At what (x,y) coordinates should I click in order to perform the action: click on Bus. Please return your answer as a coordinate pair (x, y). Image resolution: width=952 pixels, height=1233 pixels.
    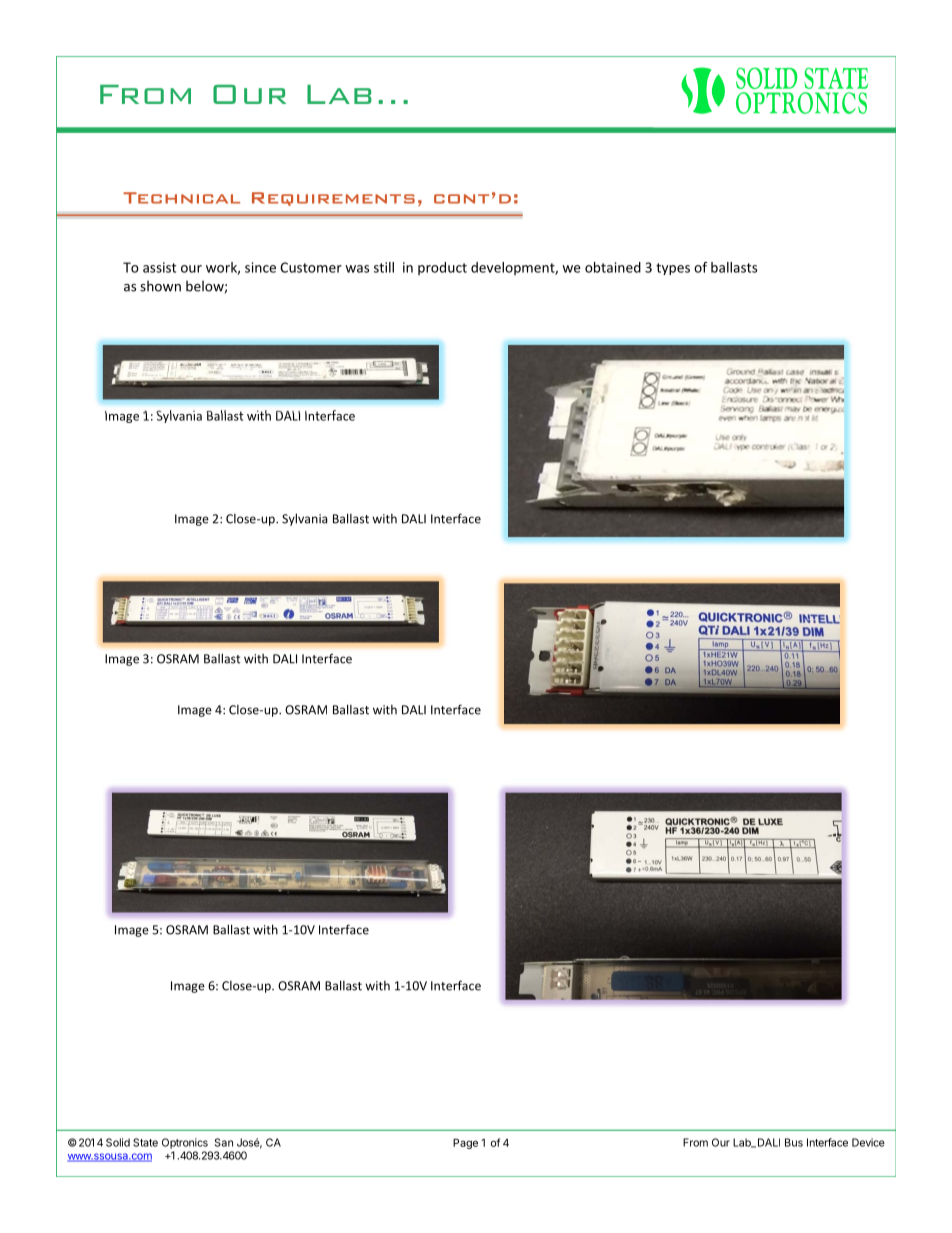
    Looking at the image, I should click on (794, 1142).
